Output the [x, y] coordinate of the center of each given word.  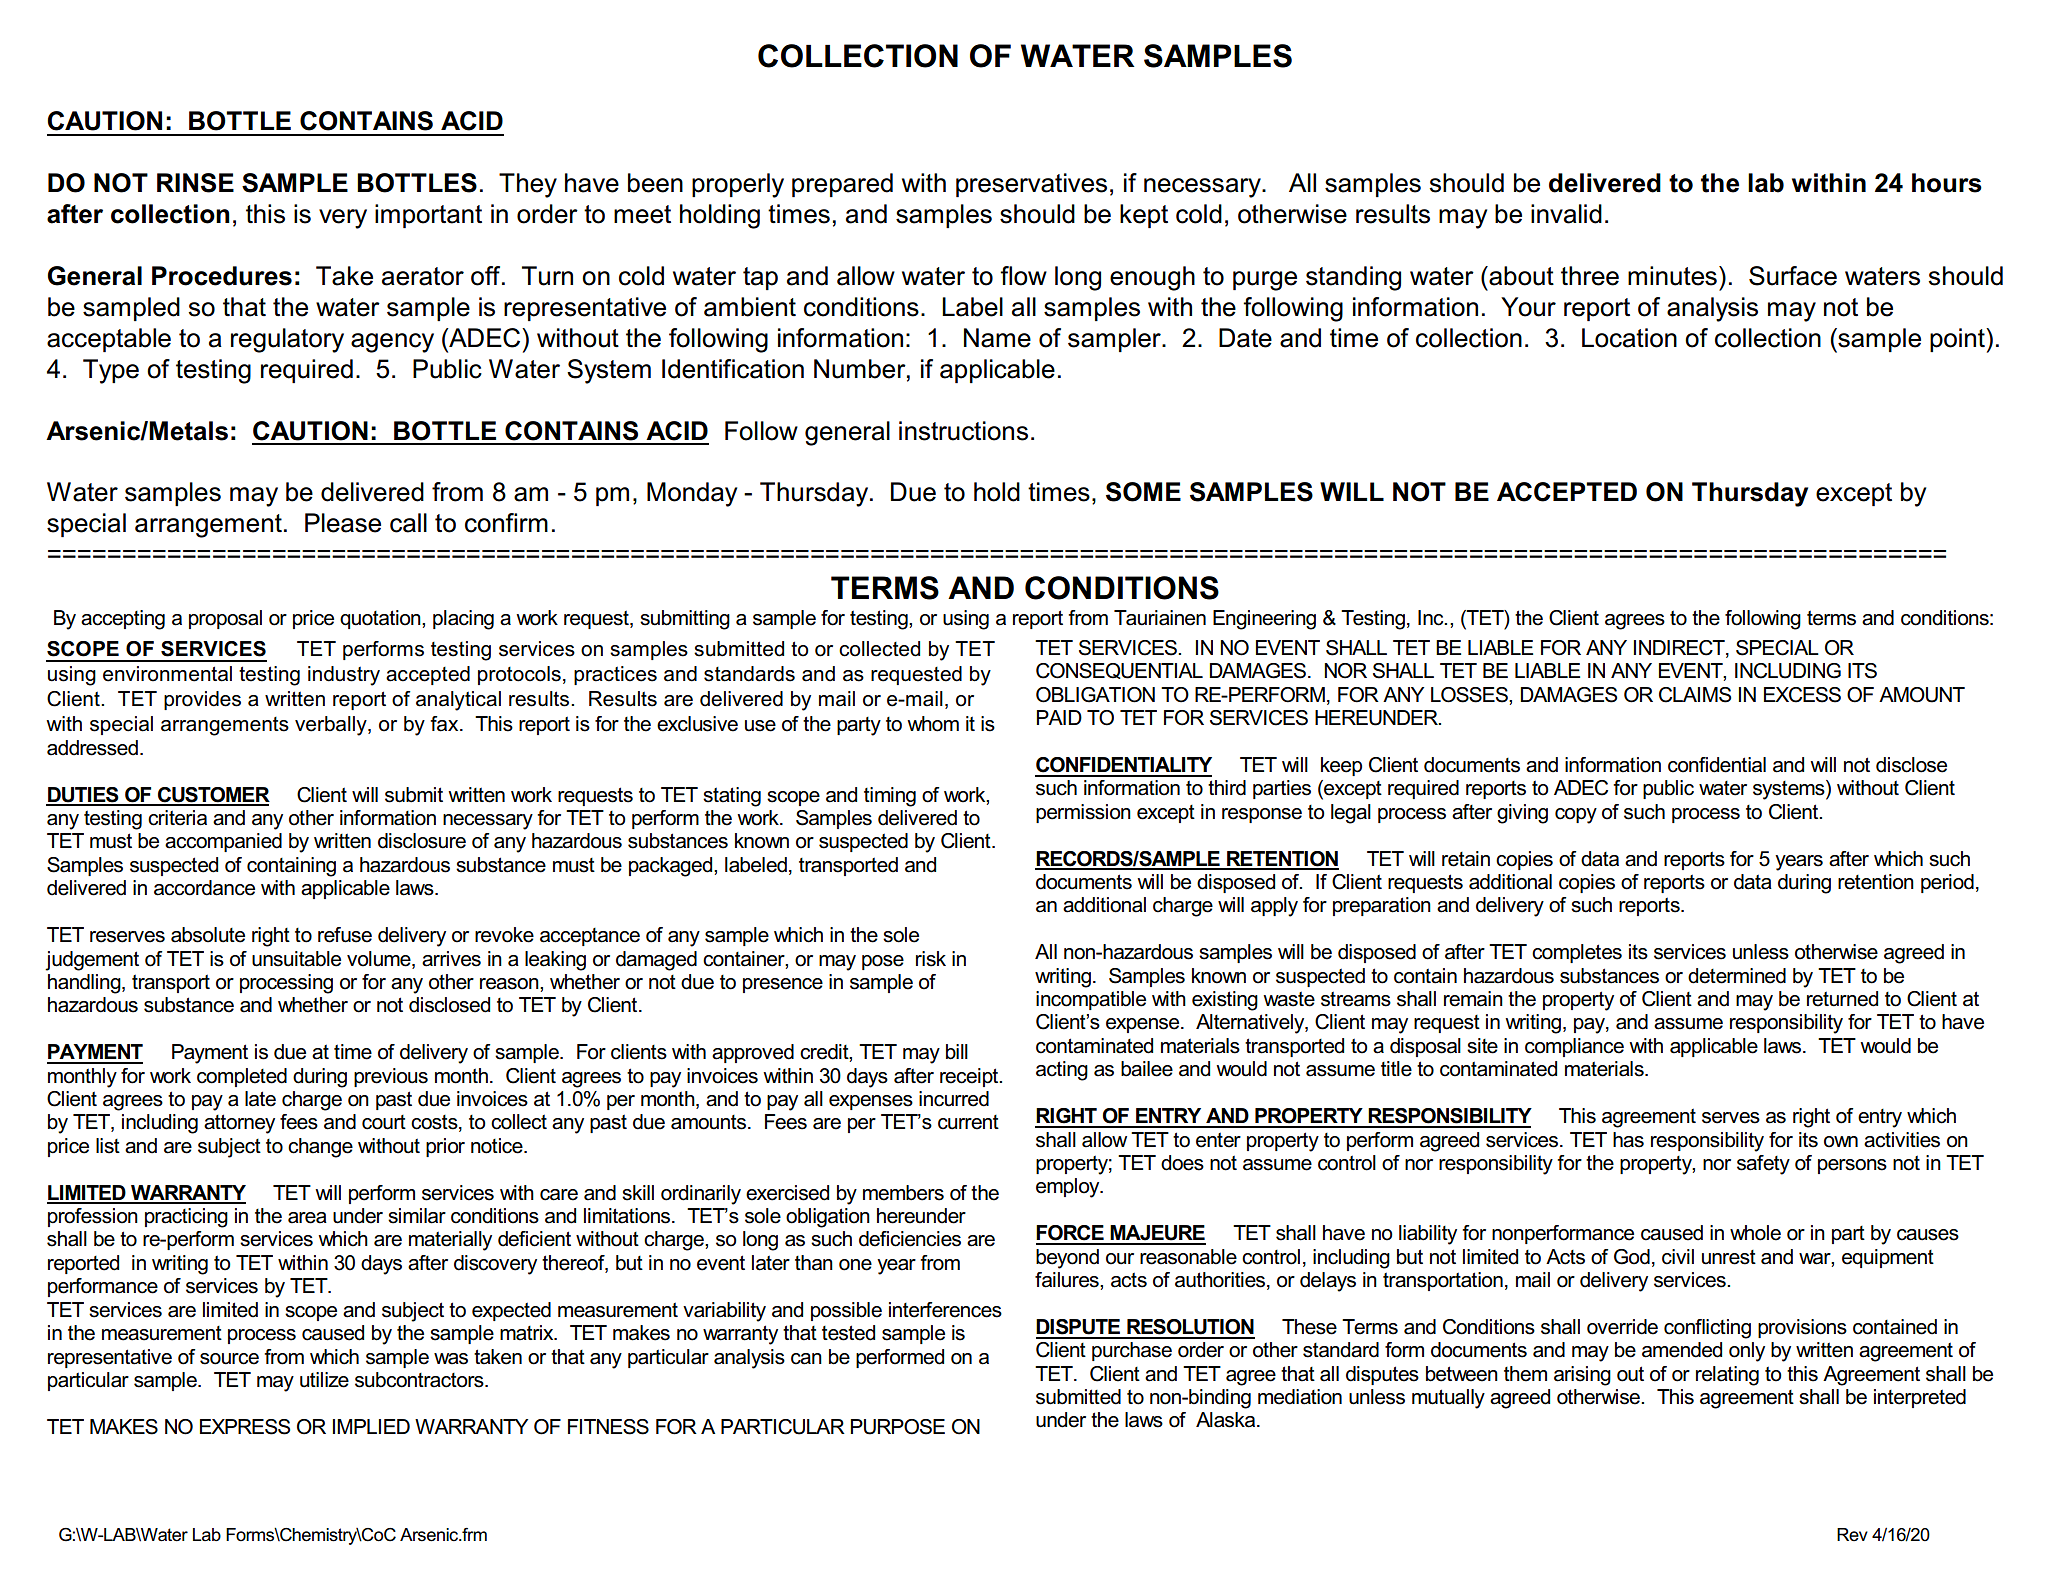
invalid [1566, 214]
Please [343, 523]
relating [1727, 1376]
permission [1083, 813]
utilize [324, 1380]
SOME [1143, 492]
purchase [1132, 1351]
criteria [177, 818]
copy [1576, 816]
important [428, 216]
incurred [954, 1099]
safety [1763, 1165]
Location [1629, 338]
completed [242, 1077]
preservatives [1031, 185]
